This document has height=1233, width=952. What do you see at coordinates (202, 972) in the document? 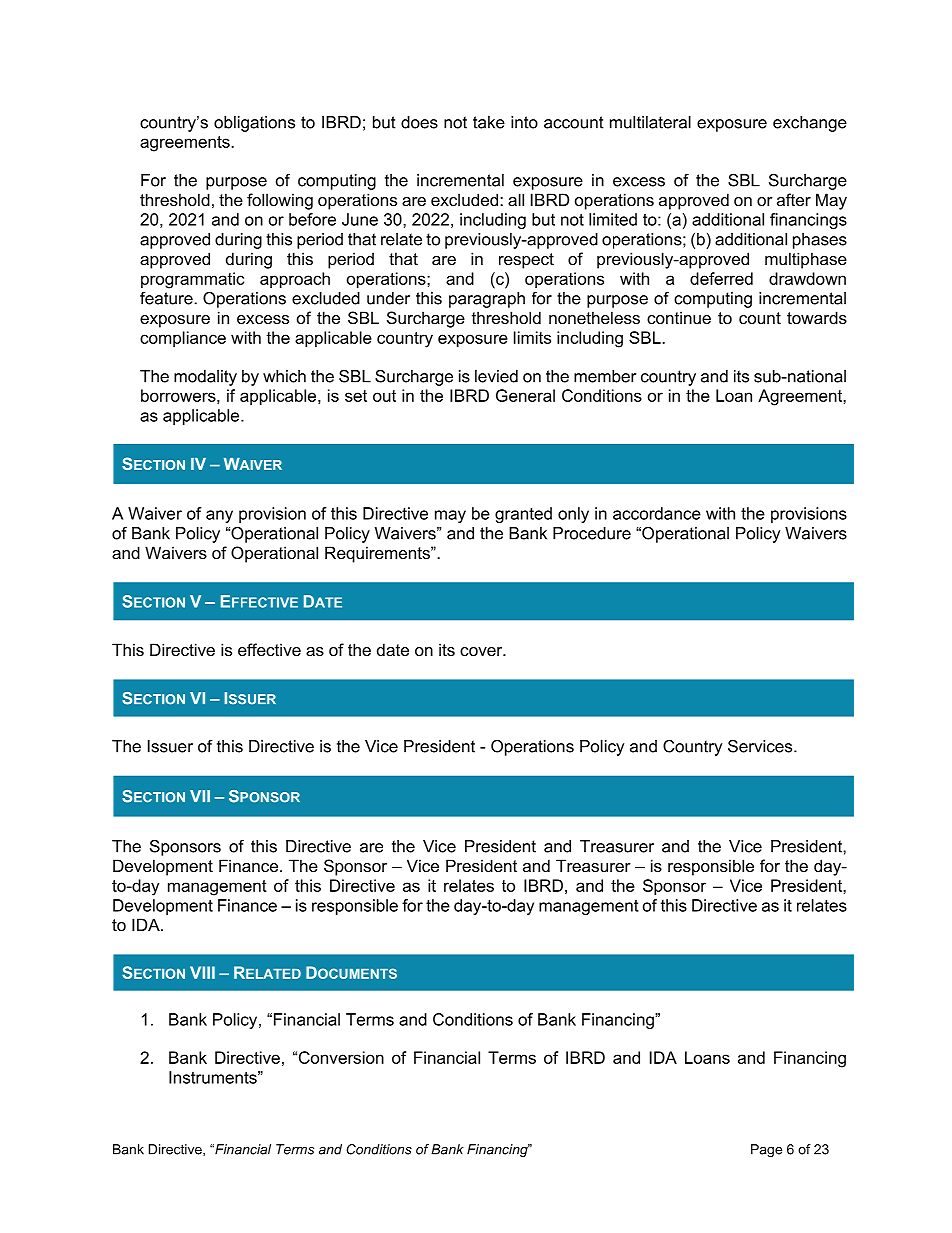
I see `VIII` at bounding box center [202, 972].
